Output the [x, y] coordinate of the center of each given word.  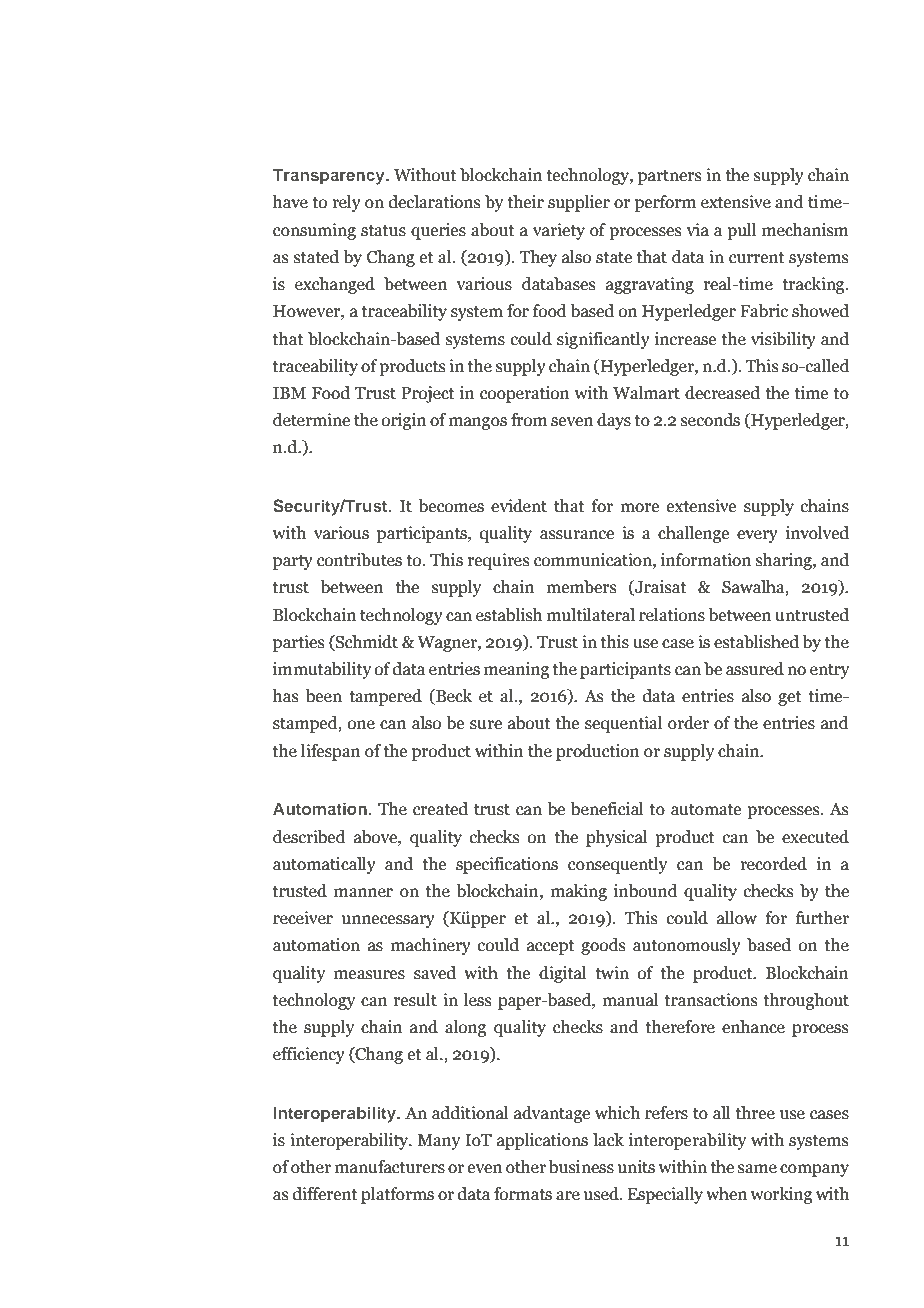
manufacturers [390, 1167]
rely [346, 203]
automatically [324, 865]
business [581, 1167]
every [757, 536]
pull [742, 231]
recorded [773, 864]
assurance [577, 535]
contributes [359, 560]
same [757, 1169]
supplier [579, 203]
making [579, 892]
